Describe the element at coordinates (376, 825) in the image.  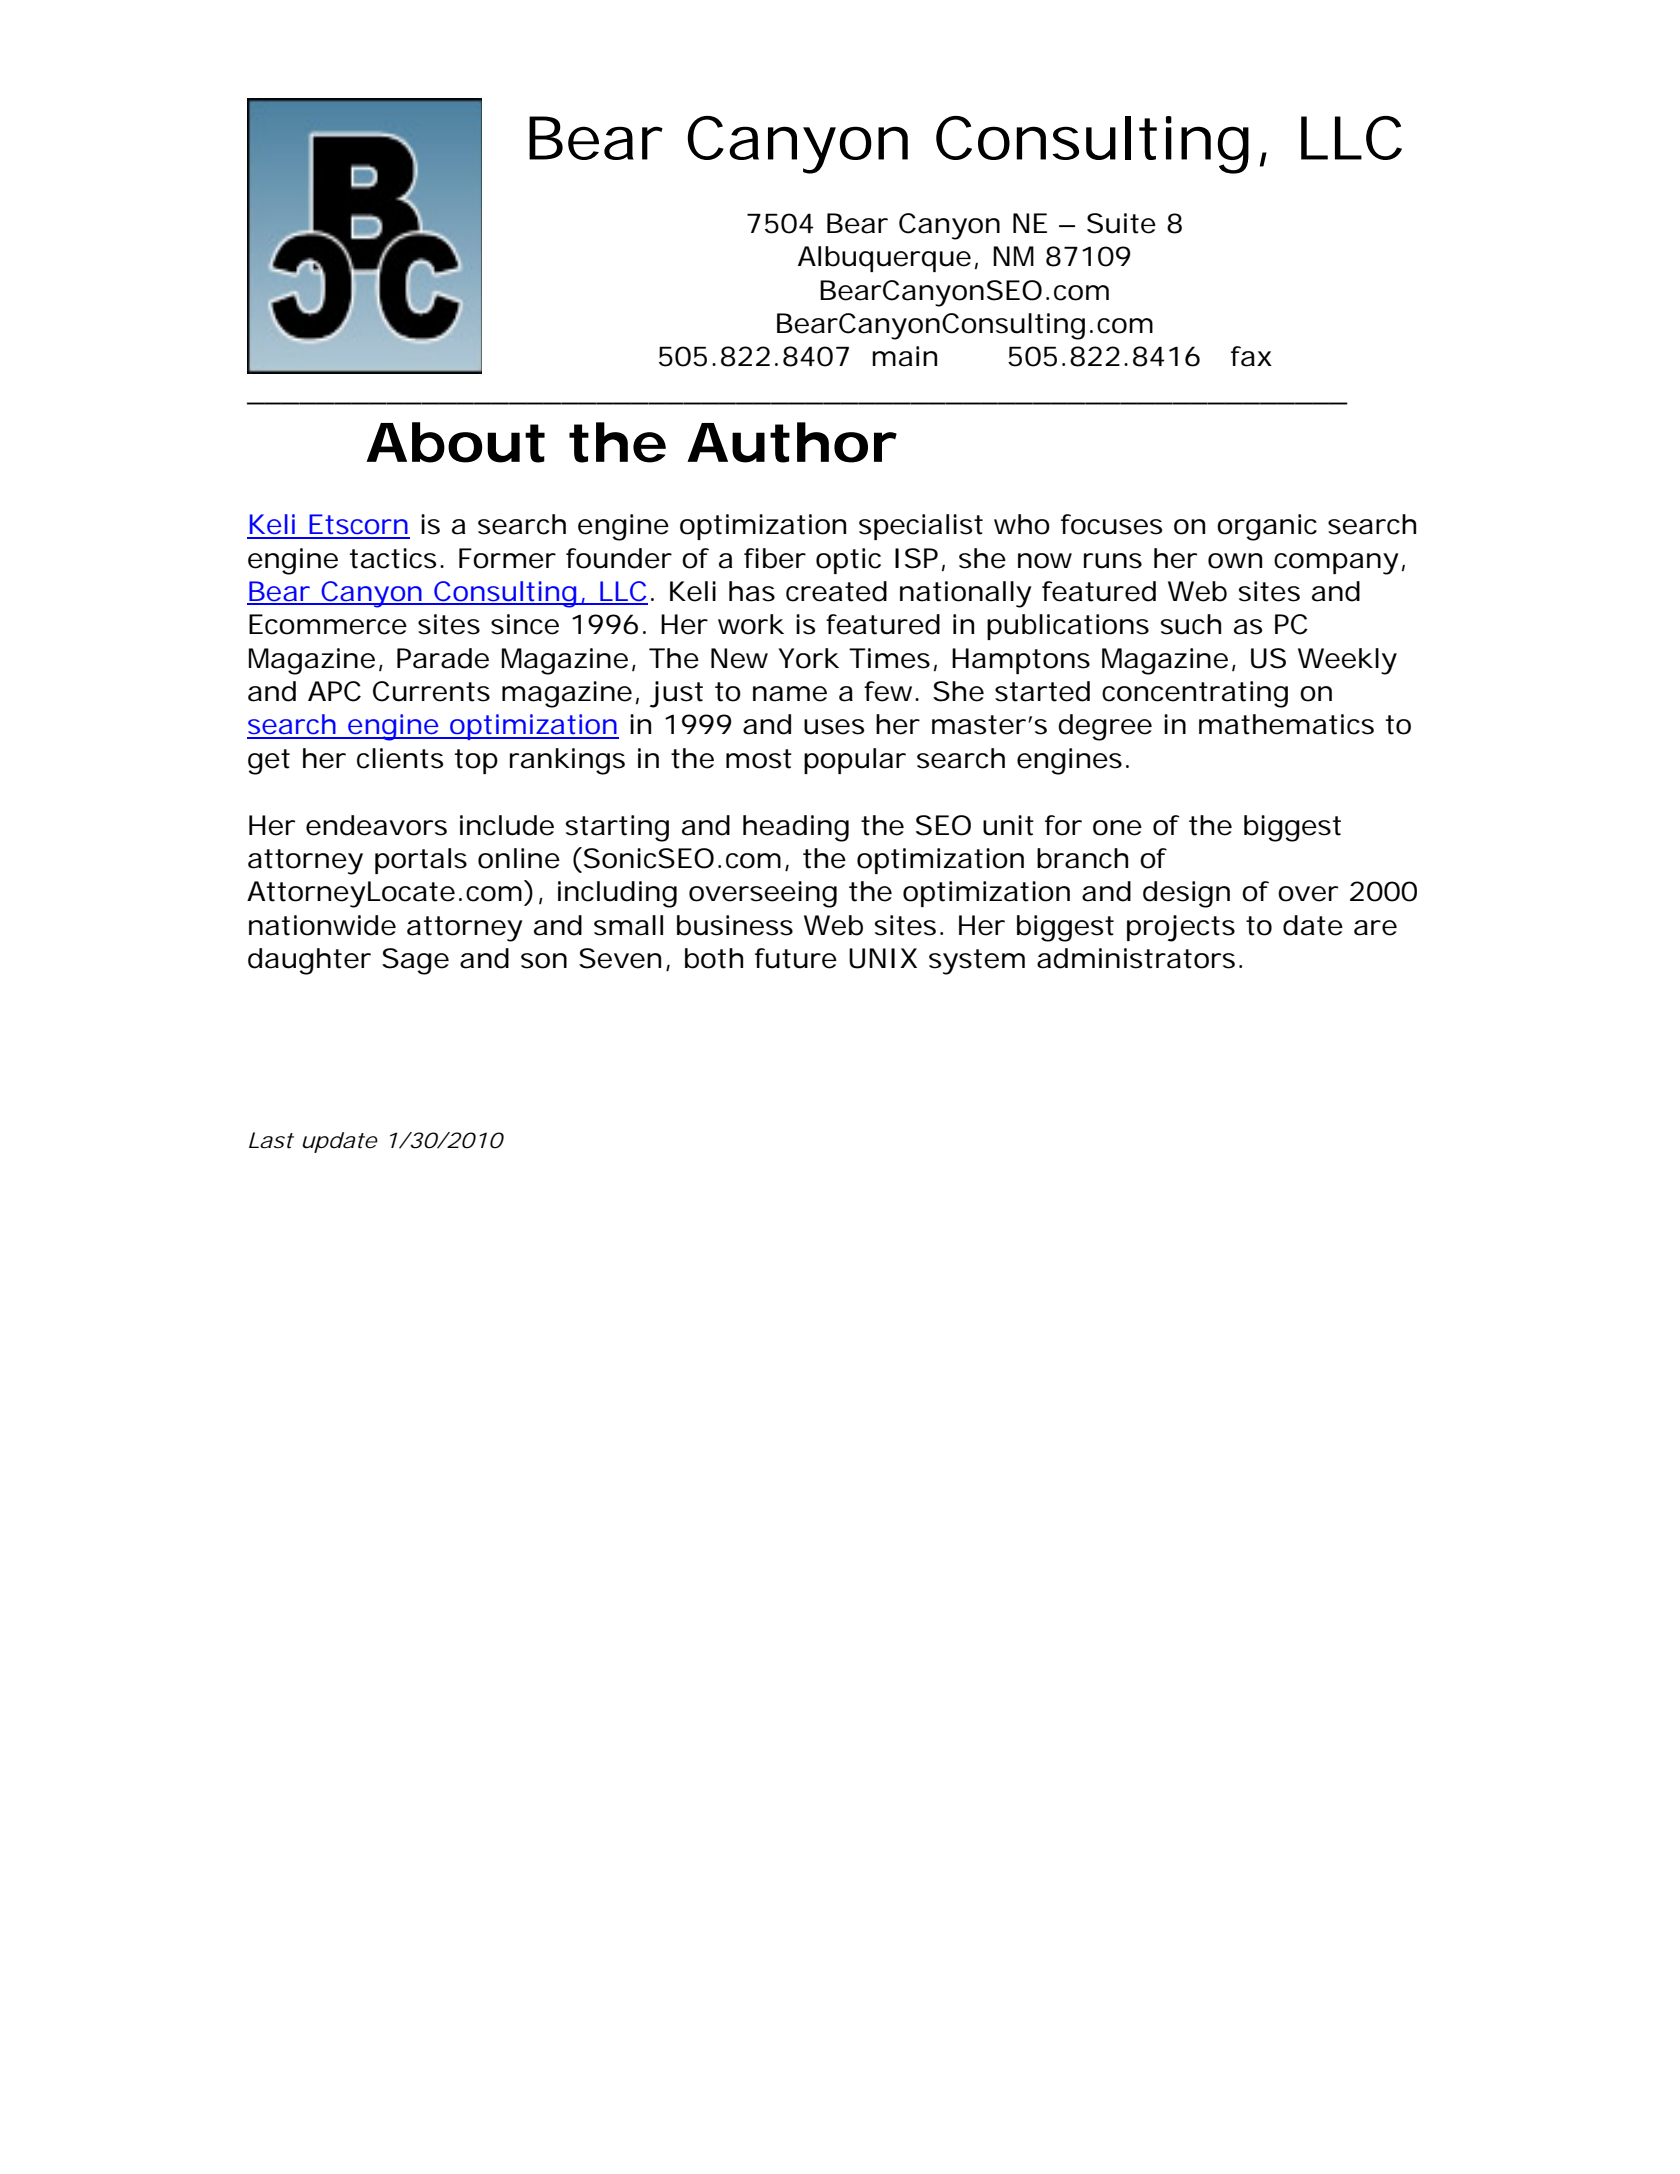
I see `endeavors` at that location.
